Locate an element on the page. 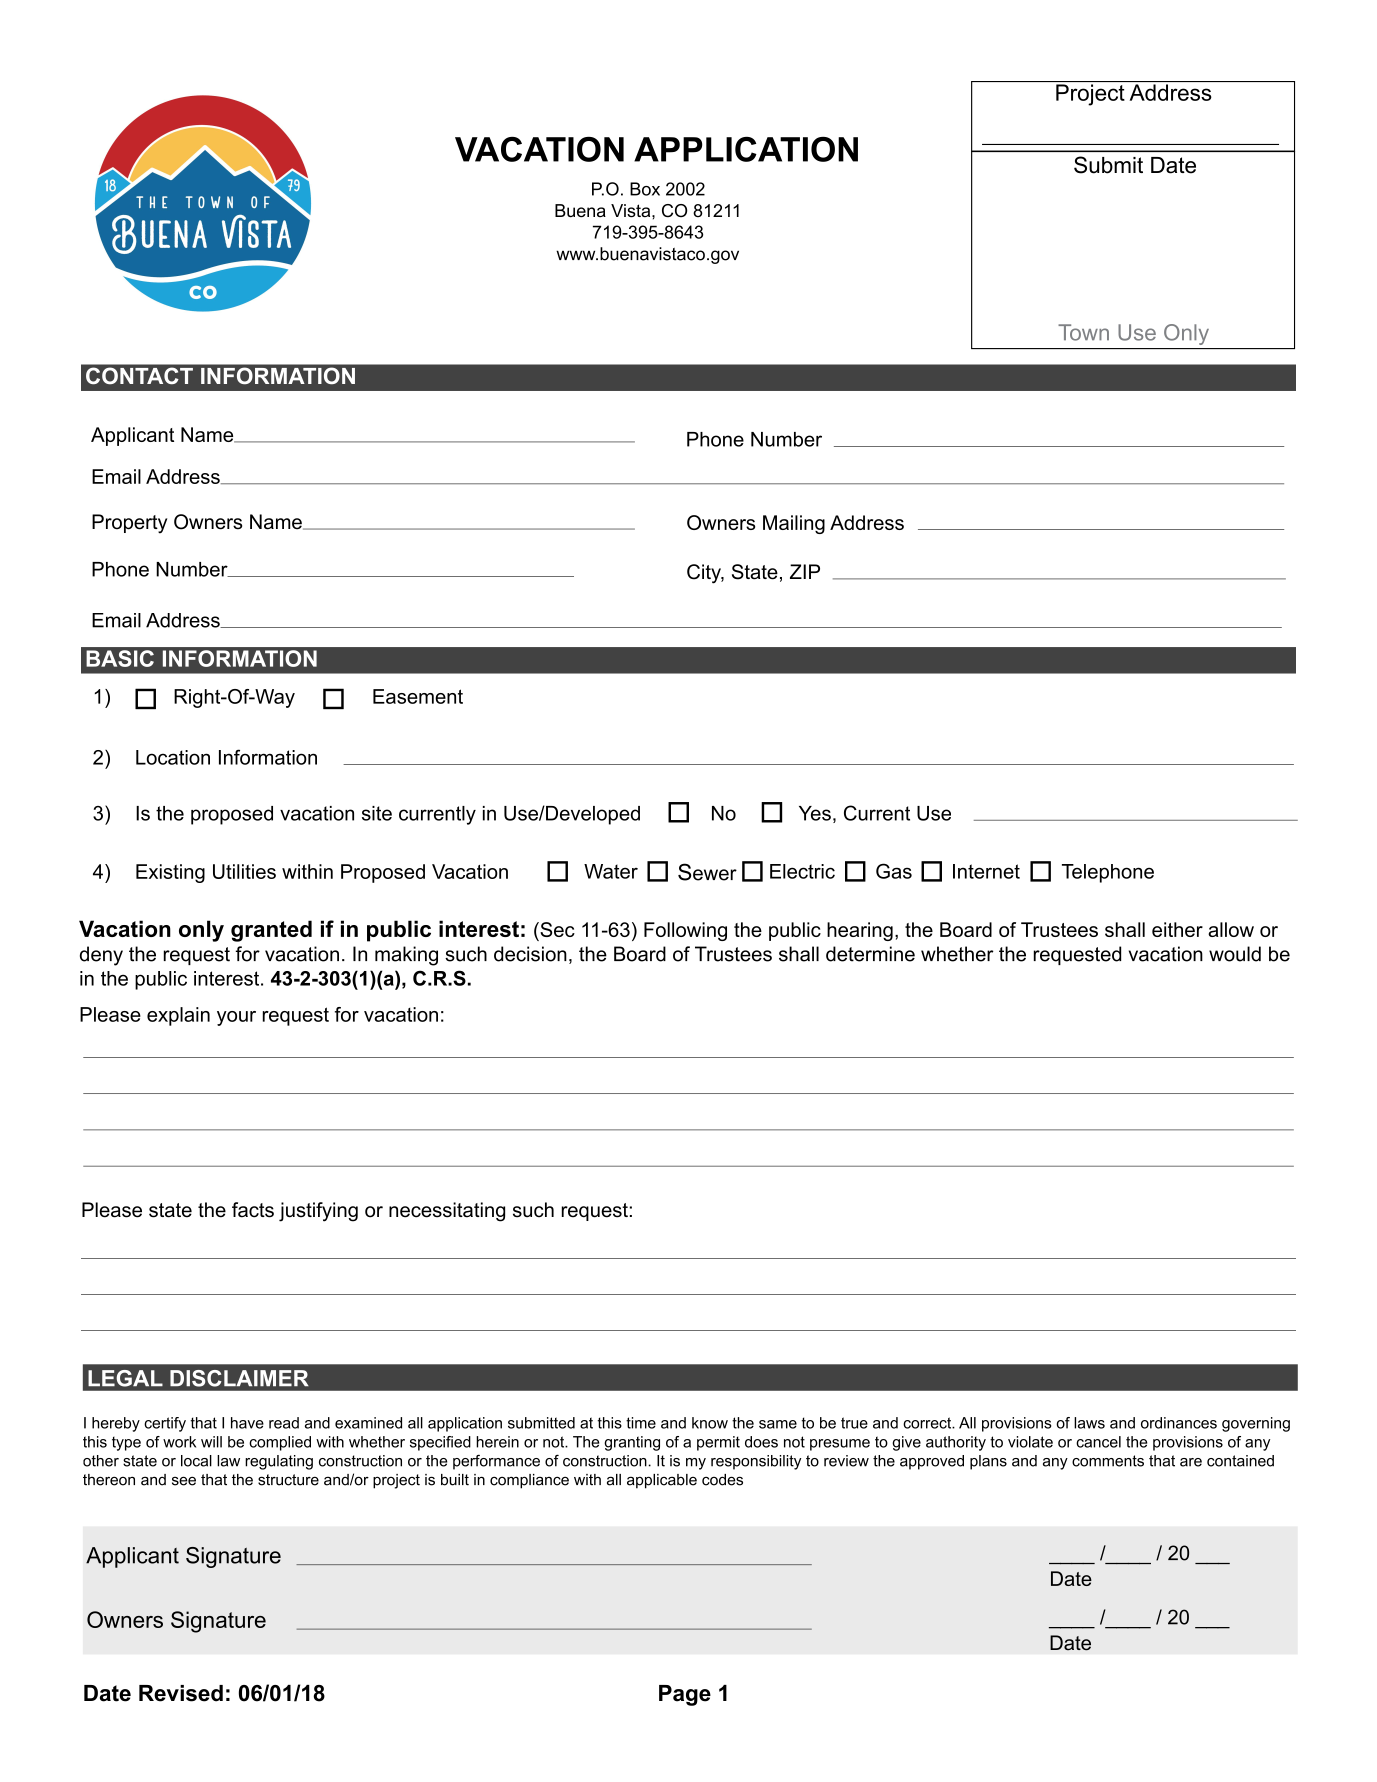 This document has height=1782, width=1377. Box is located at coordinates (645, 189).
